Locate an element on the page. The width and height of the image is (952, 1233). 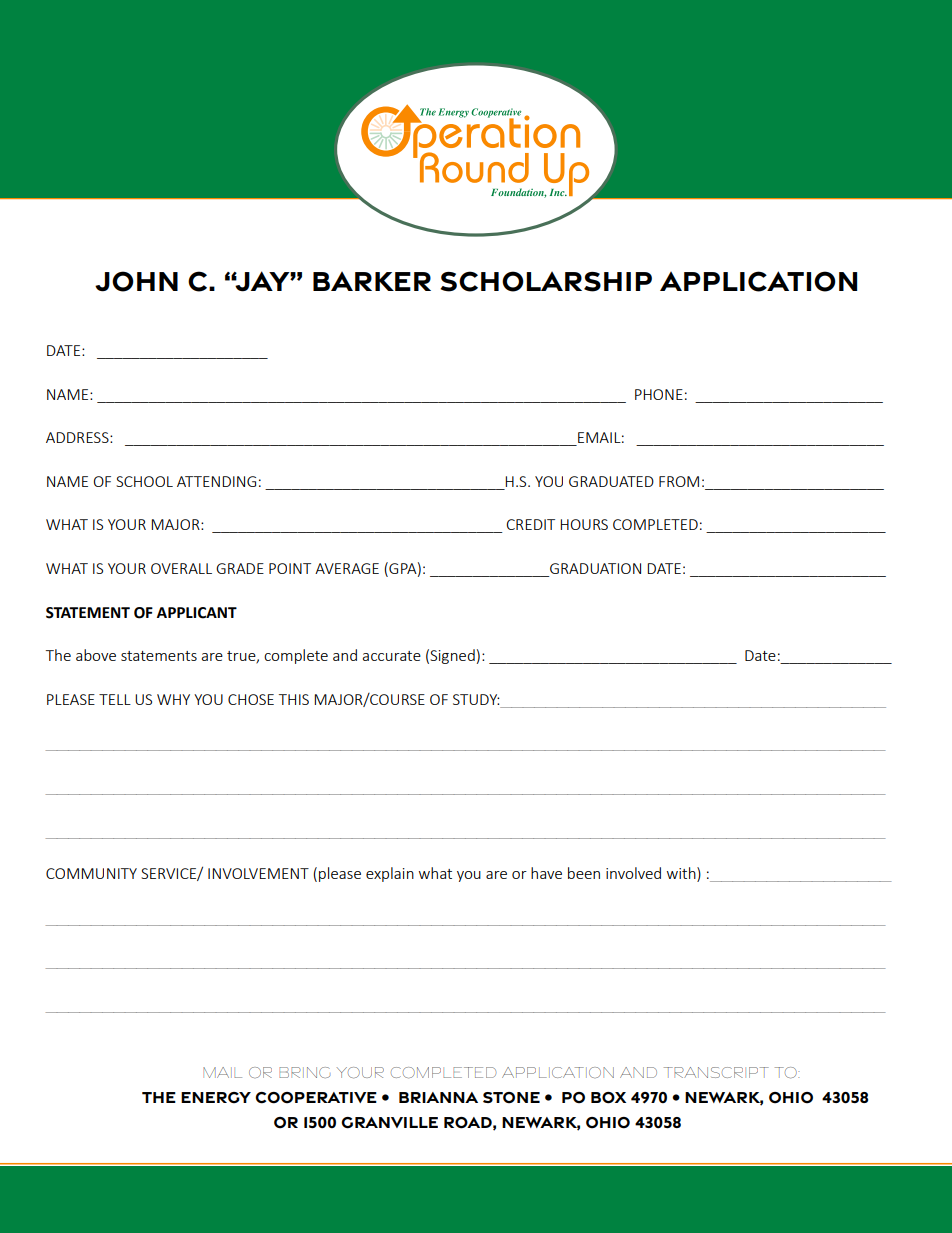
GRADUATED is located at coordinates (611, 481).
